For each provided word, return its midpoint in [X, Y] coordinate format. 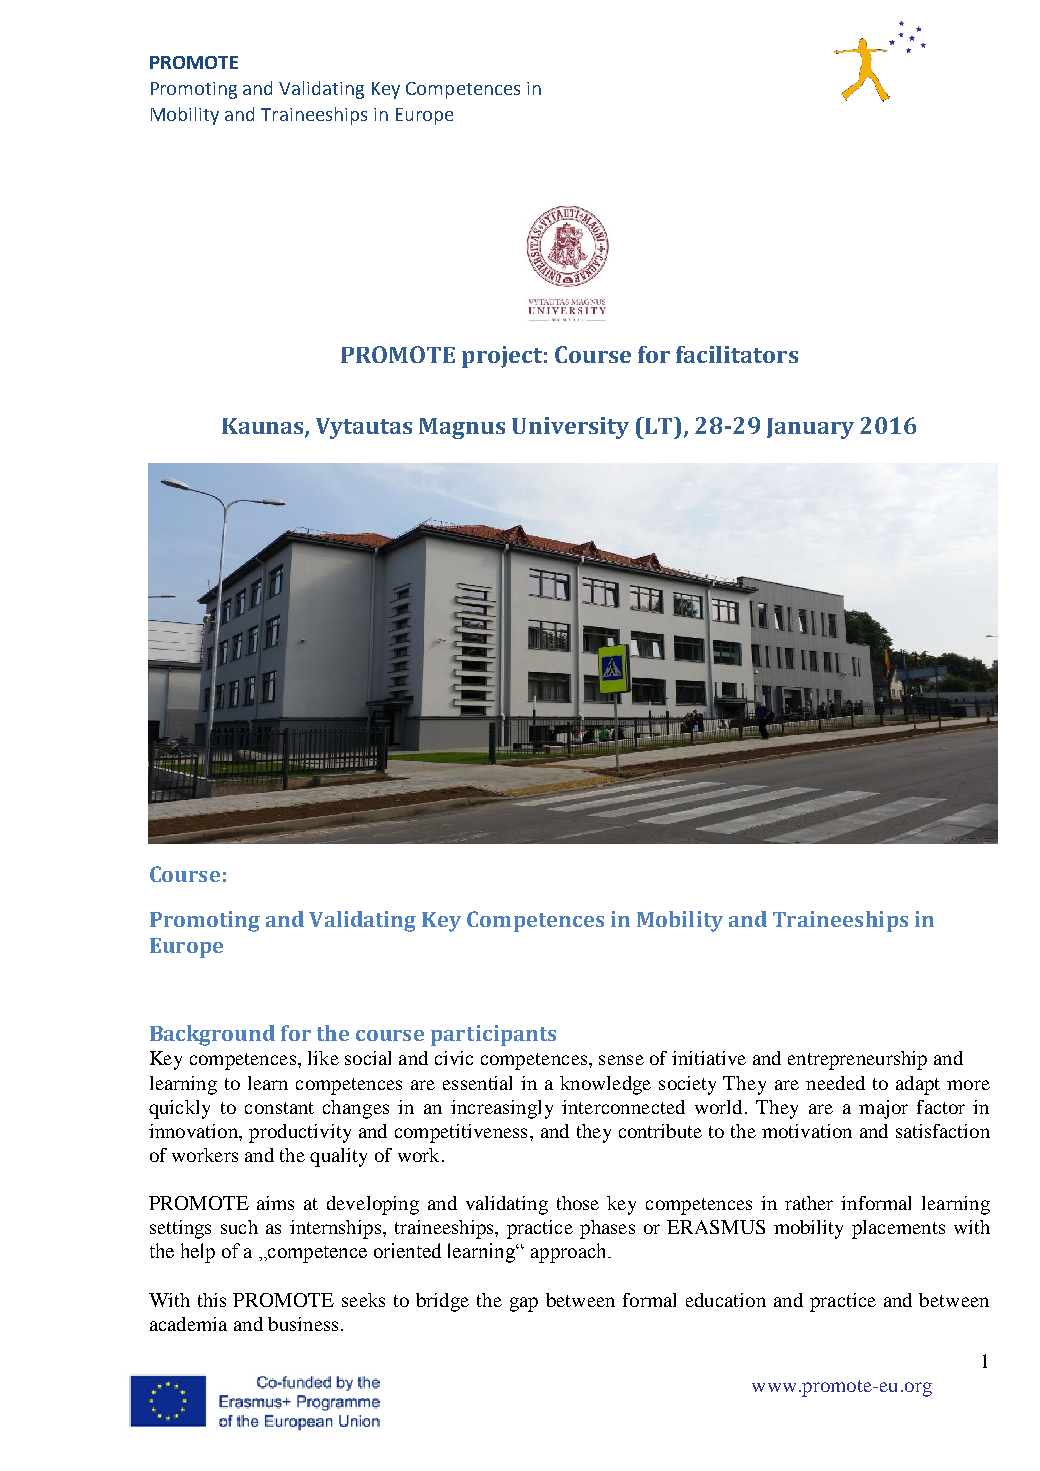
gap [524, 1304]
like [323, 1058]
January [810, 428]
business [303, 1324]
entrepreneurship [857, 1060]
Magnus [462, 428]
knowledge [605, 1085]
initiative [709, 1058]
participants [493, 1035]
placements [898, 1229]
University [570, 428]
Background [212, 1035]
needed [835, 1083]
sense [621, 1060]
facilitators [737, 354]
